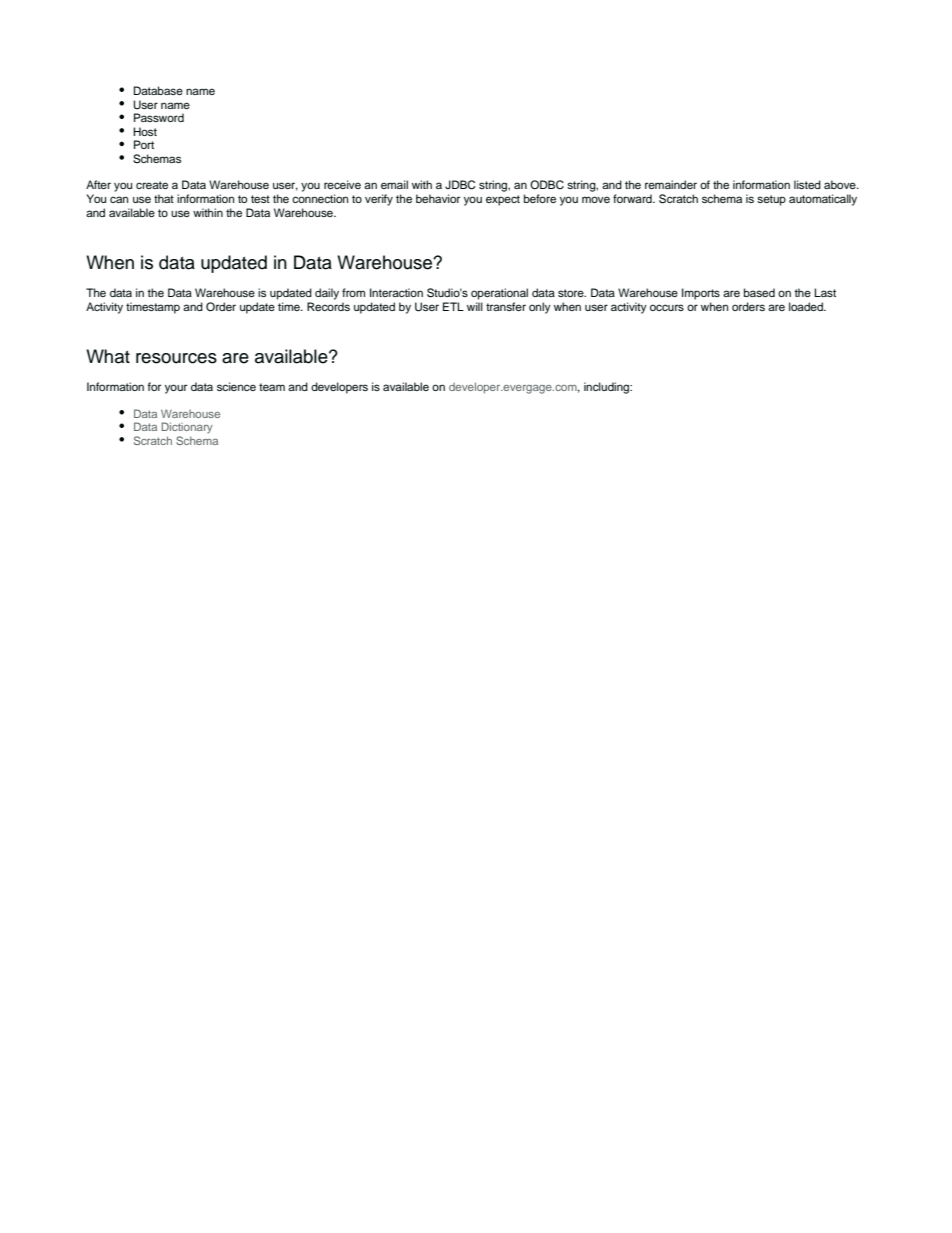 This document has width=952, height=1233. Describe the element at coordinates (460, 185) in the document. I see `JDBC` at that location.
